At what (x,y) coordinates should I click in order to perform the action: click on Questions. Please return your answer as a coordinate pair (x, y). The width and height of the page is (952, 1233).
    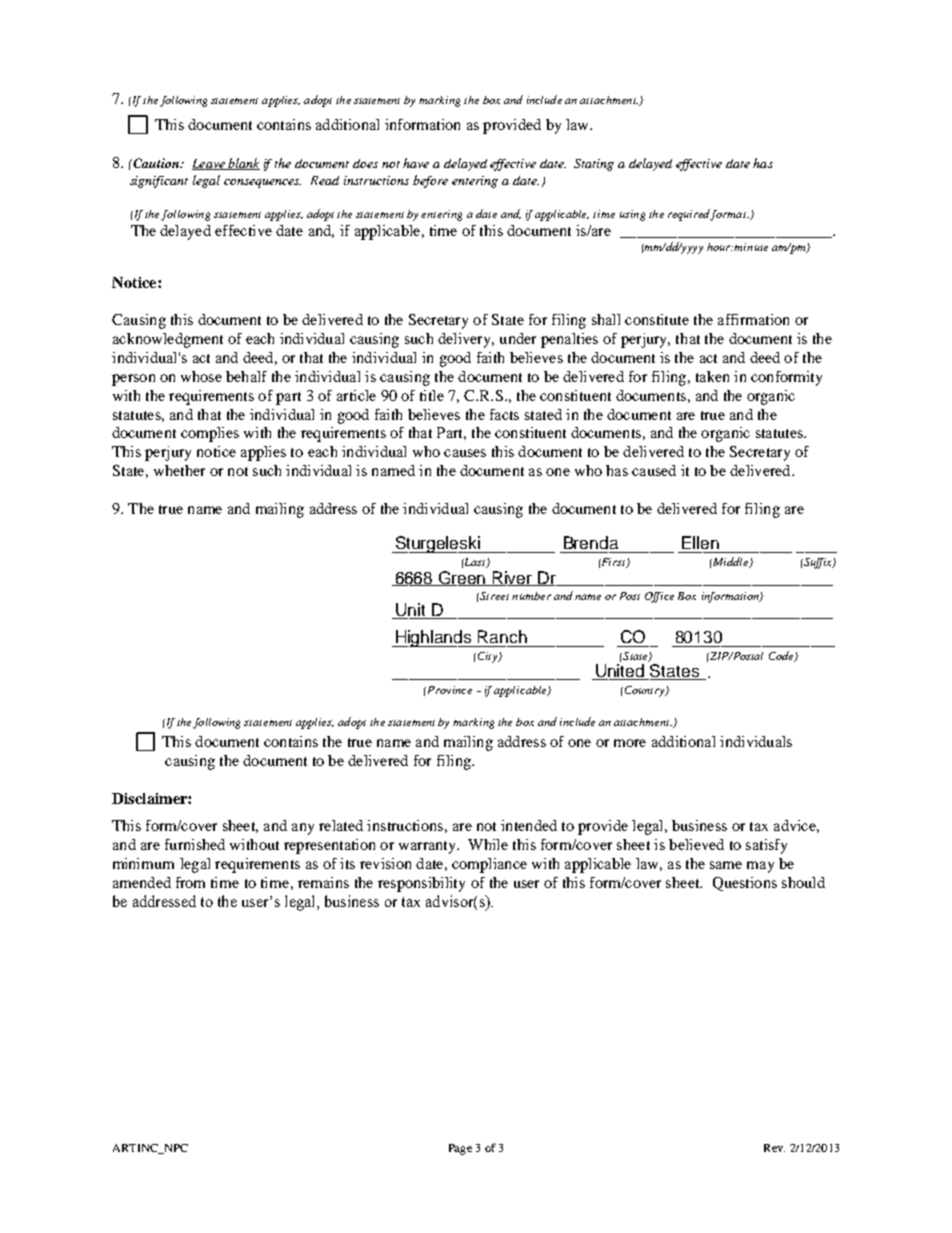
    Looking at the image, I should click on (745, 884).
